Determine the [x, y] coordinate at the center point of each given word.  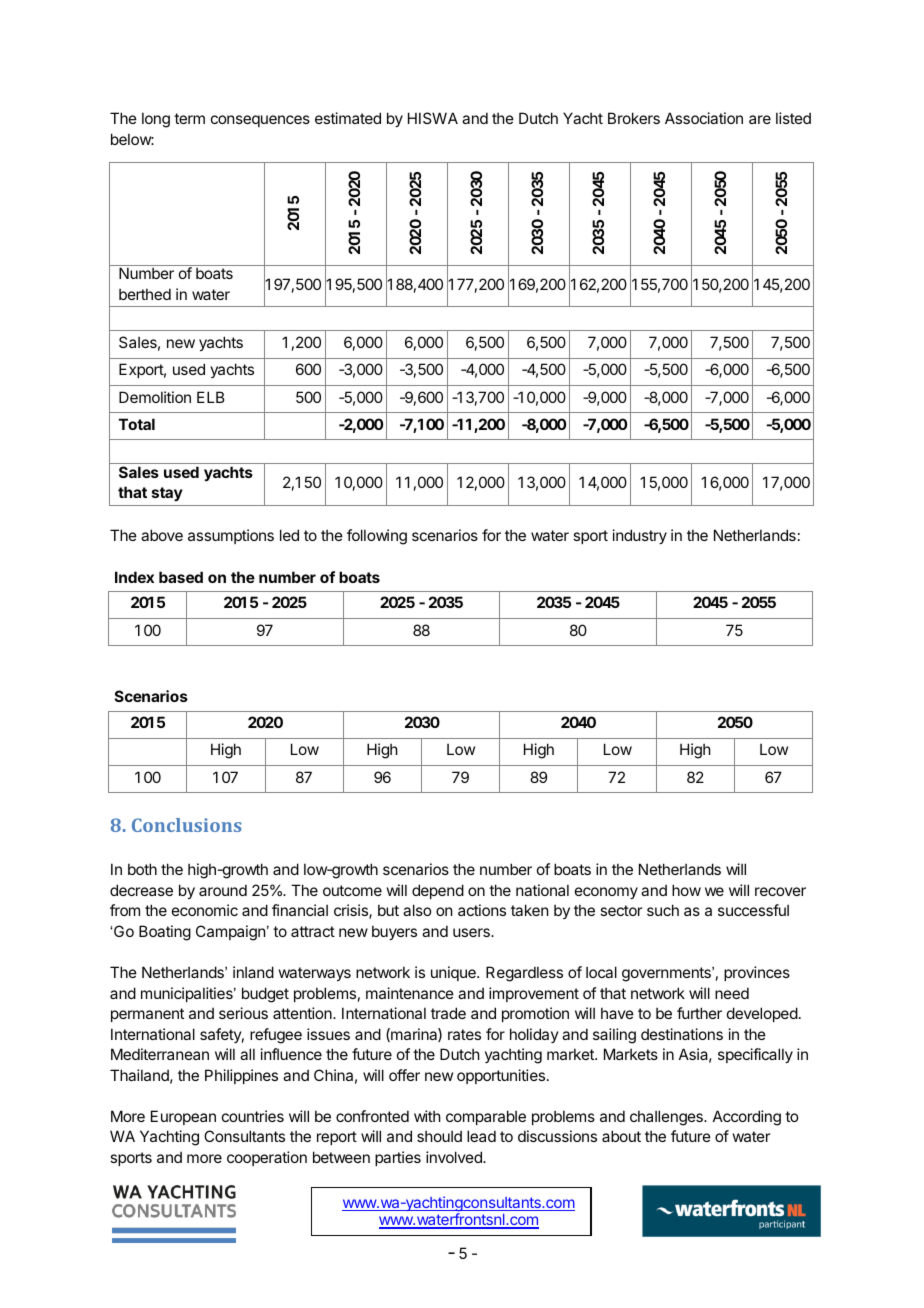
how [686, 890]
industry [640, 536]
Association [704, 118]
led [289, 535]
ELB [210, 397]
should [439, 1136]
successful [753, 910]
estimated [348, 118]
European [183, 1117]
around [223, 890]
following [377, 537]
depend [438, 891]
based [181, 577]
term [189, 118]
